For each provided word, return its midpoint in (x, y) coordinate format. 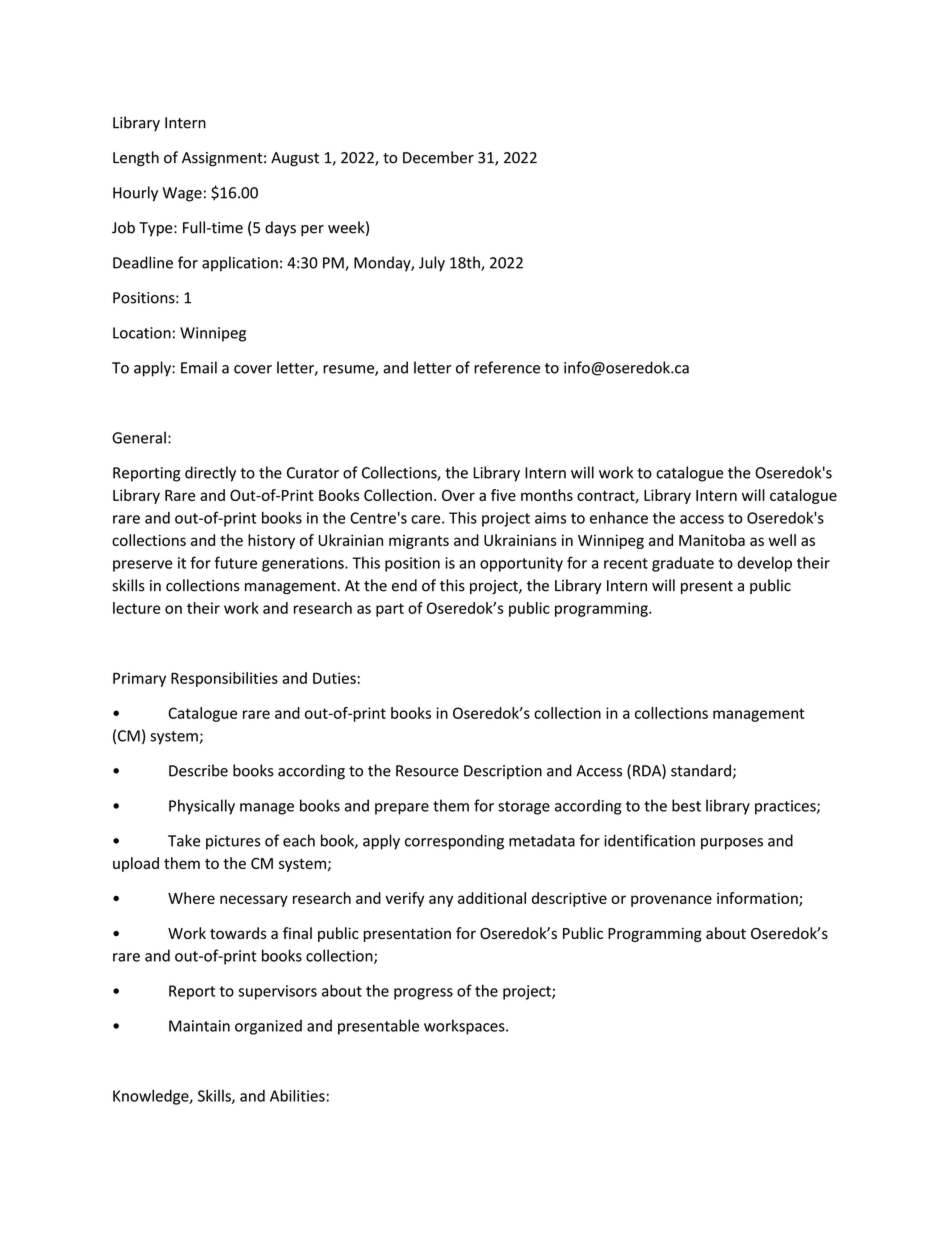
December (438, 157)
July (432, 264)
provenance (671, 901)
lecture (136, 608)
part (390, 610)
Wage (182, 194)
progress (423, 994)
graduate (683, 564)
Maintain (199, 1026)
